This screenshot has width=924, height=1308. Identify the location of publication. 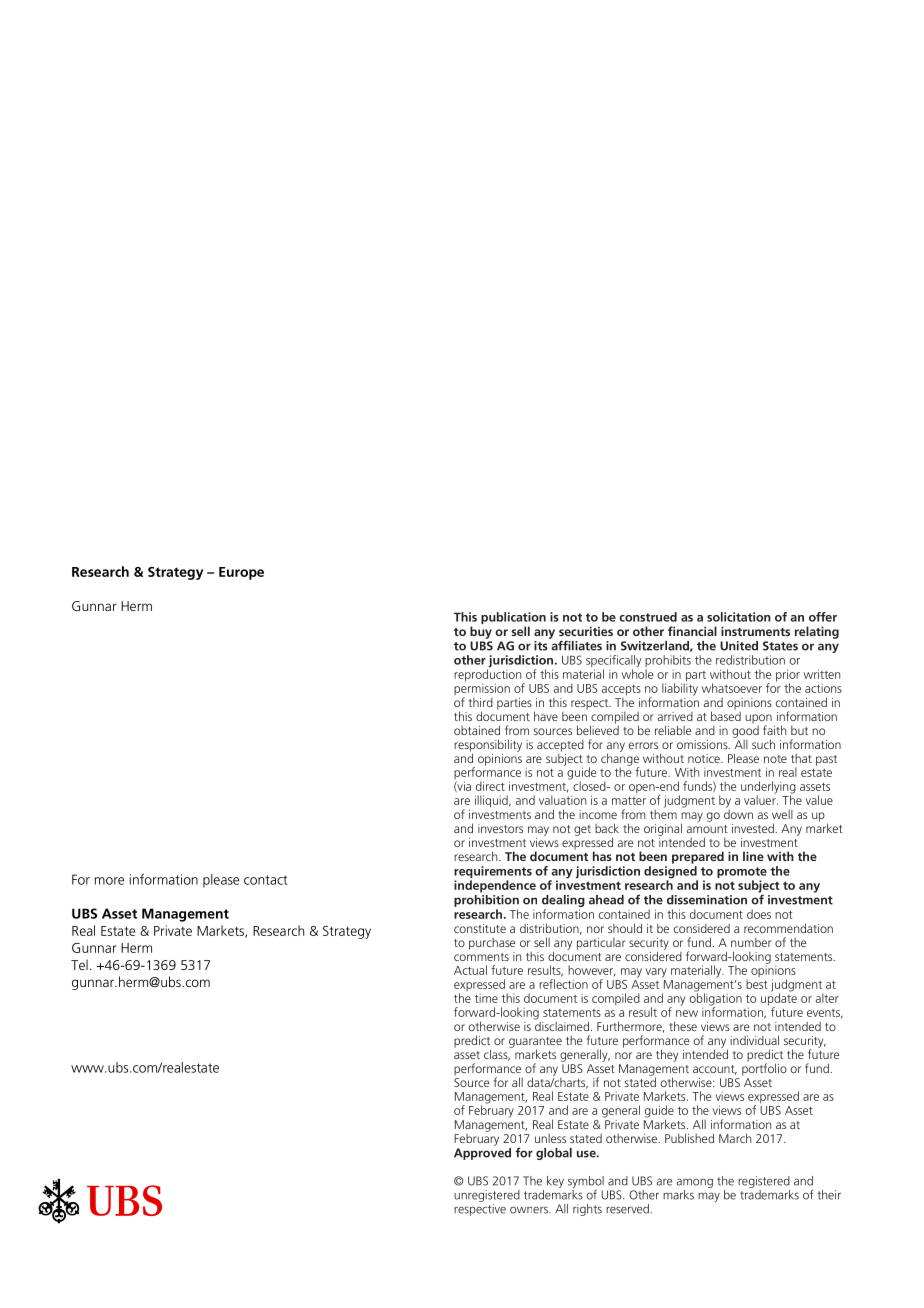
(513, 619).
